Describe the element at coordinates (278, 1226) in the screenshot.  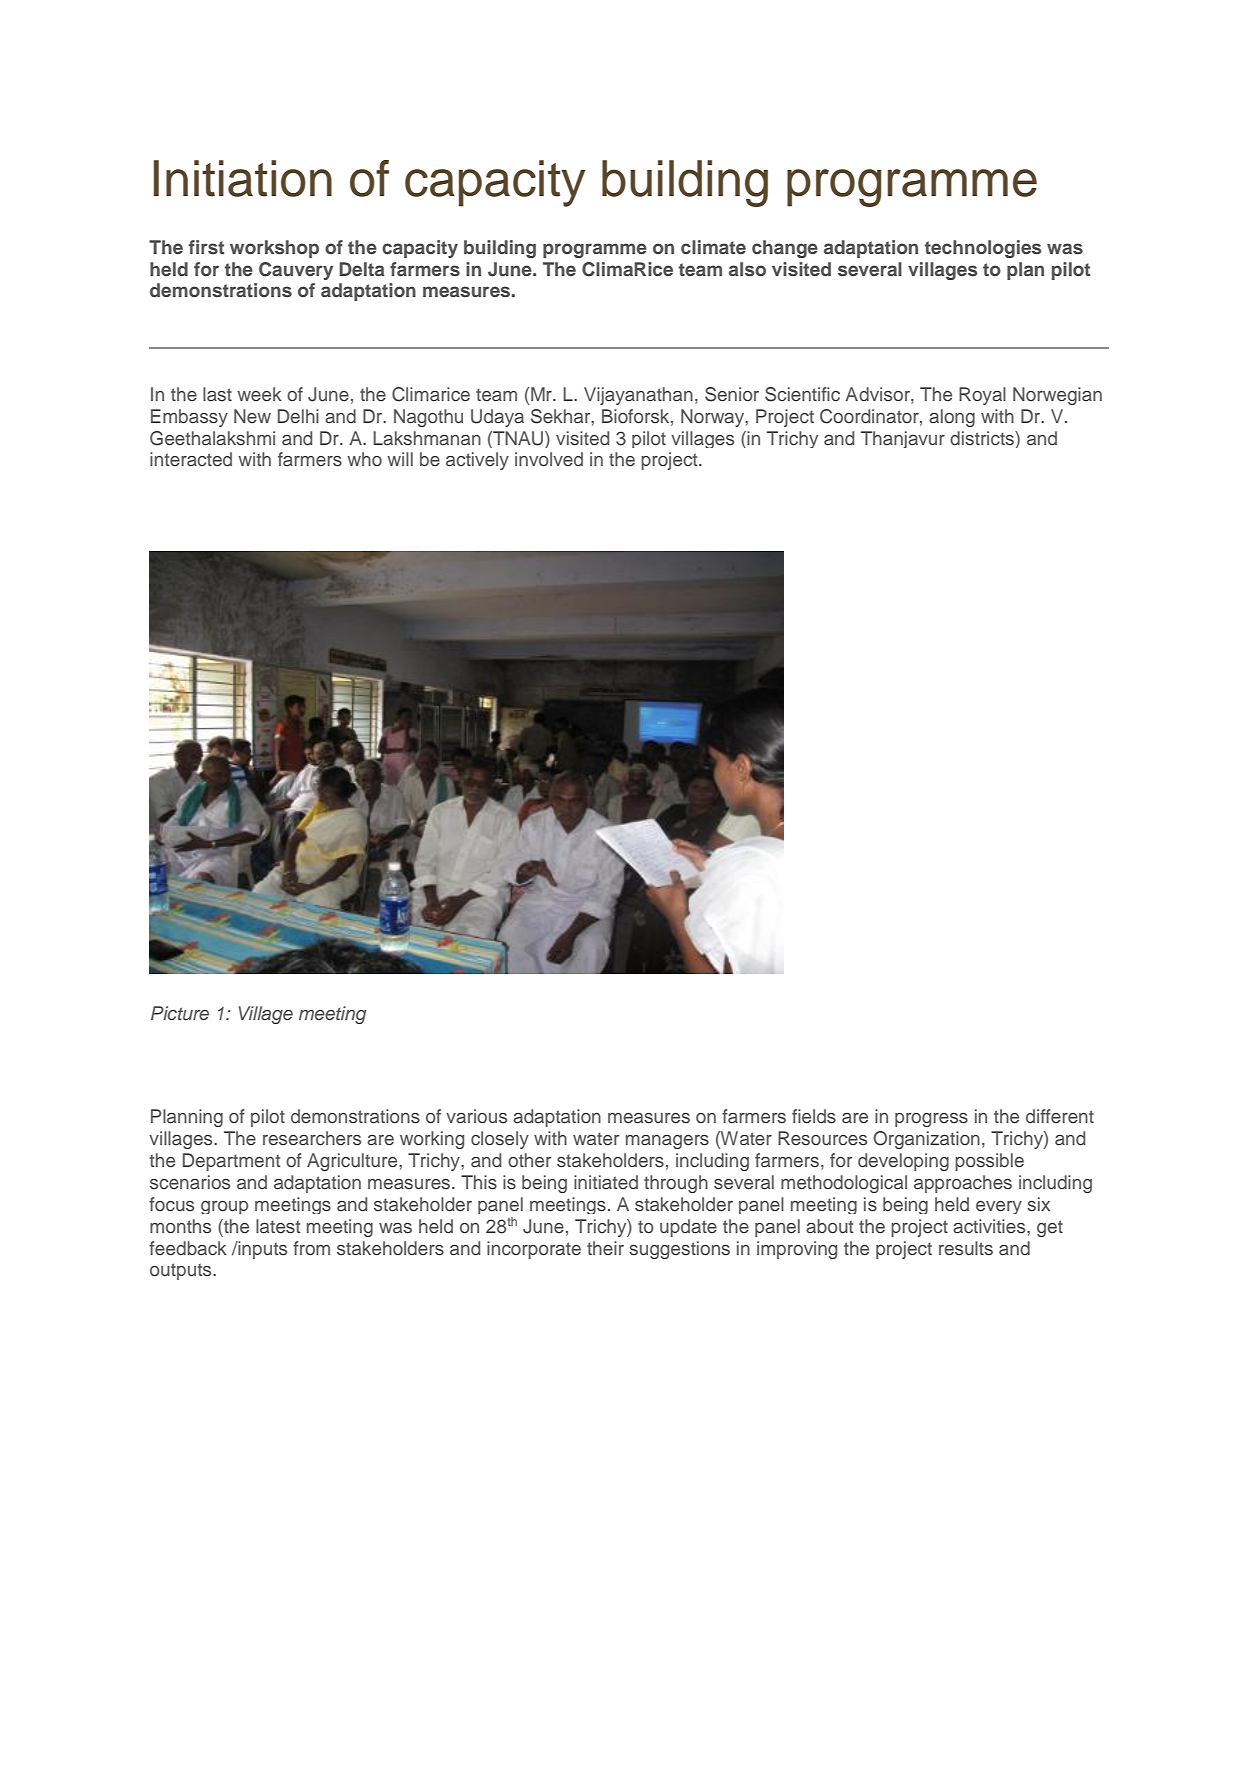
I see `latest` at that location.
